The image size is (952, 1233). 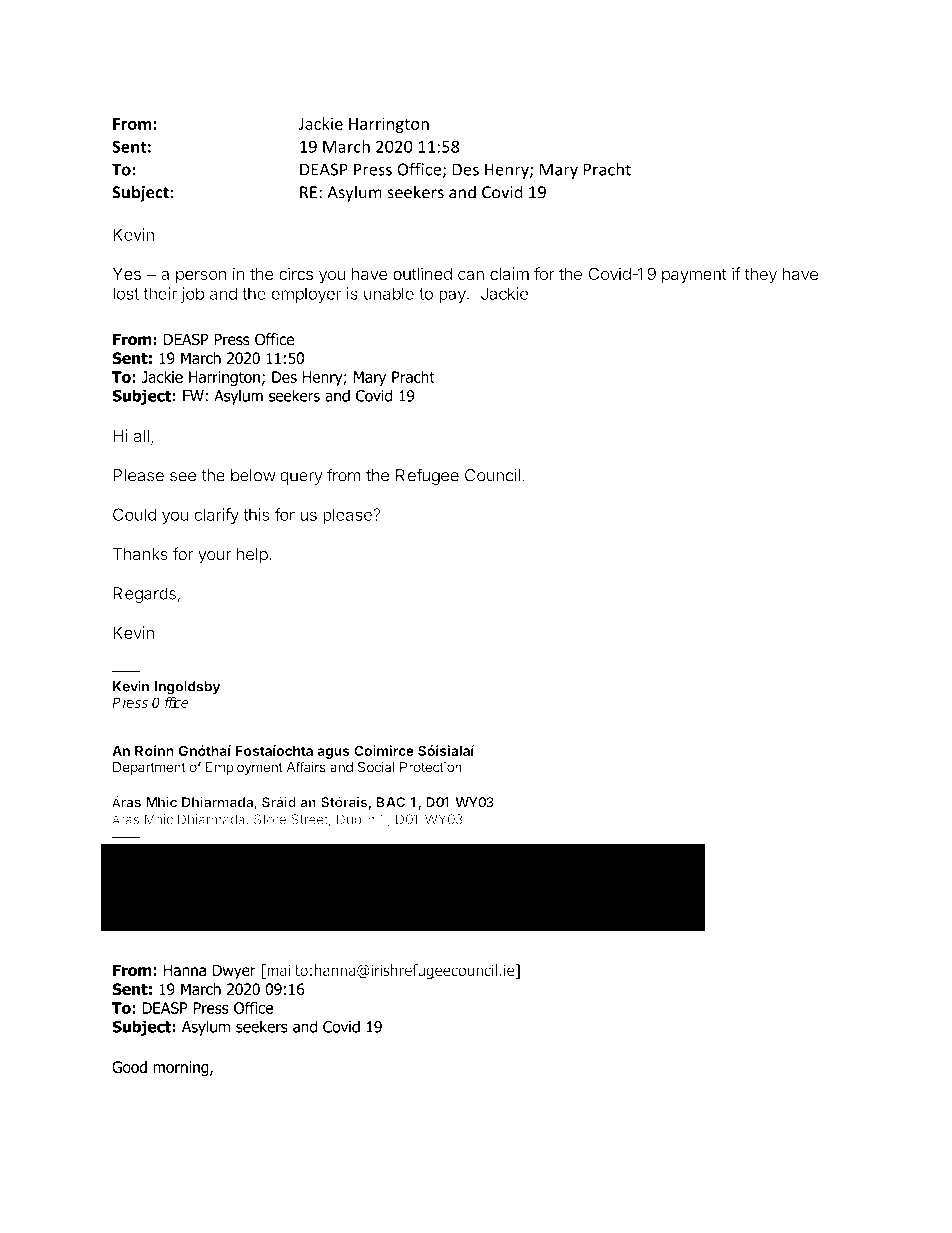 What do you see at coordinates (760, 275) in the screenshot?
I see `they` at bounding box center [760, 275].
